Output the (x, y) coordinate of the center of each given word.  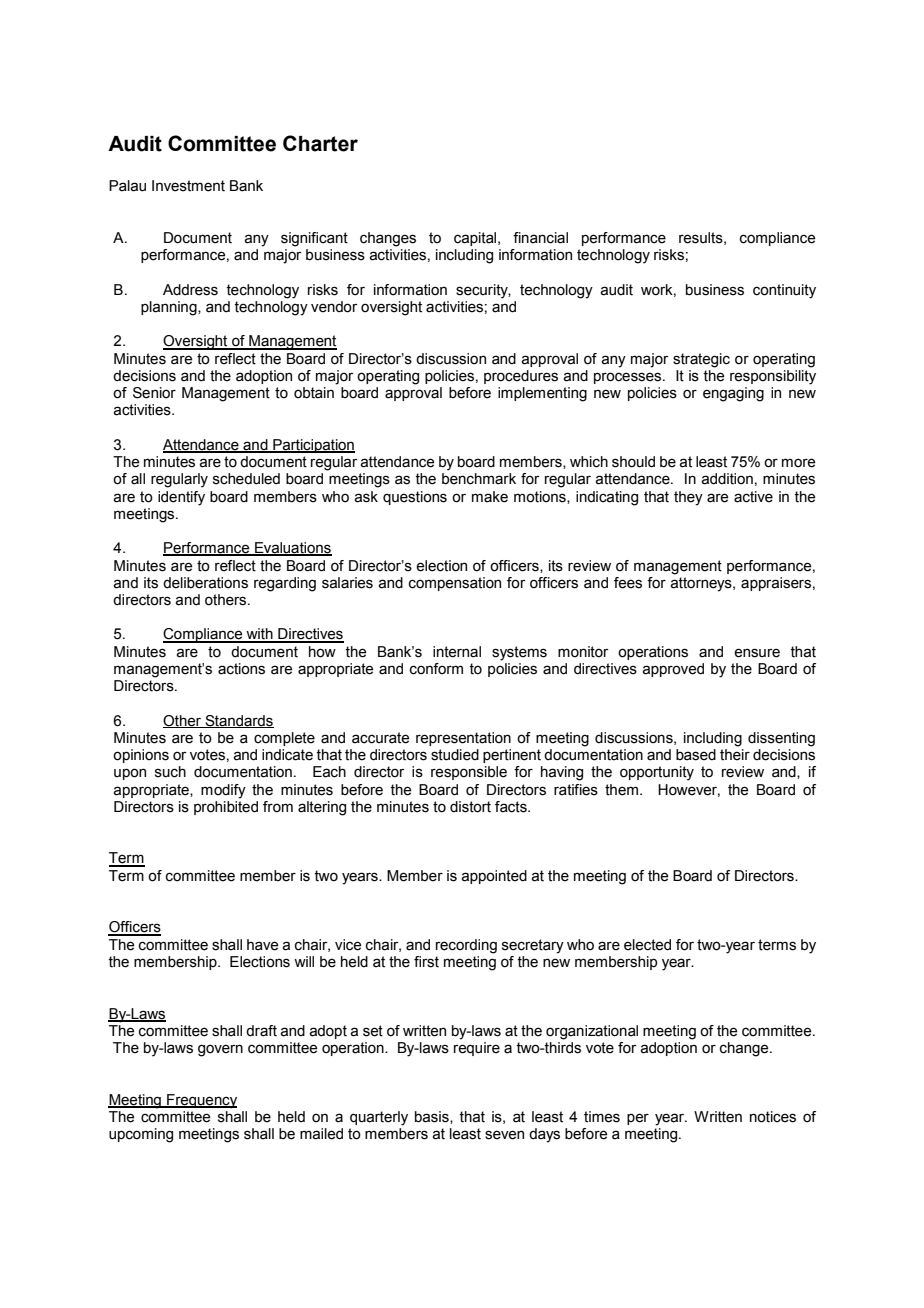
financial (540, 238)
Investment (188, 186)
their (735, 755)
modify (223, 791)
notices (773, 1117)
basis (433, 1117)
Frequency (201, 1101)
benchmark (479, 479)
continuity (784, 291)
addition (727, 479)
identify (181, 498)
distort (470, 807)
